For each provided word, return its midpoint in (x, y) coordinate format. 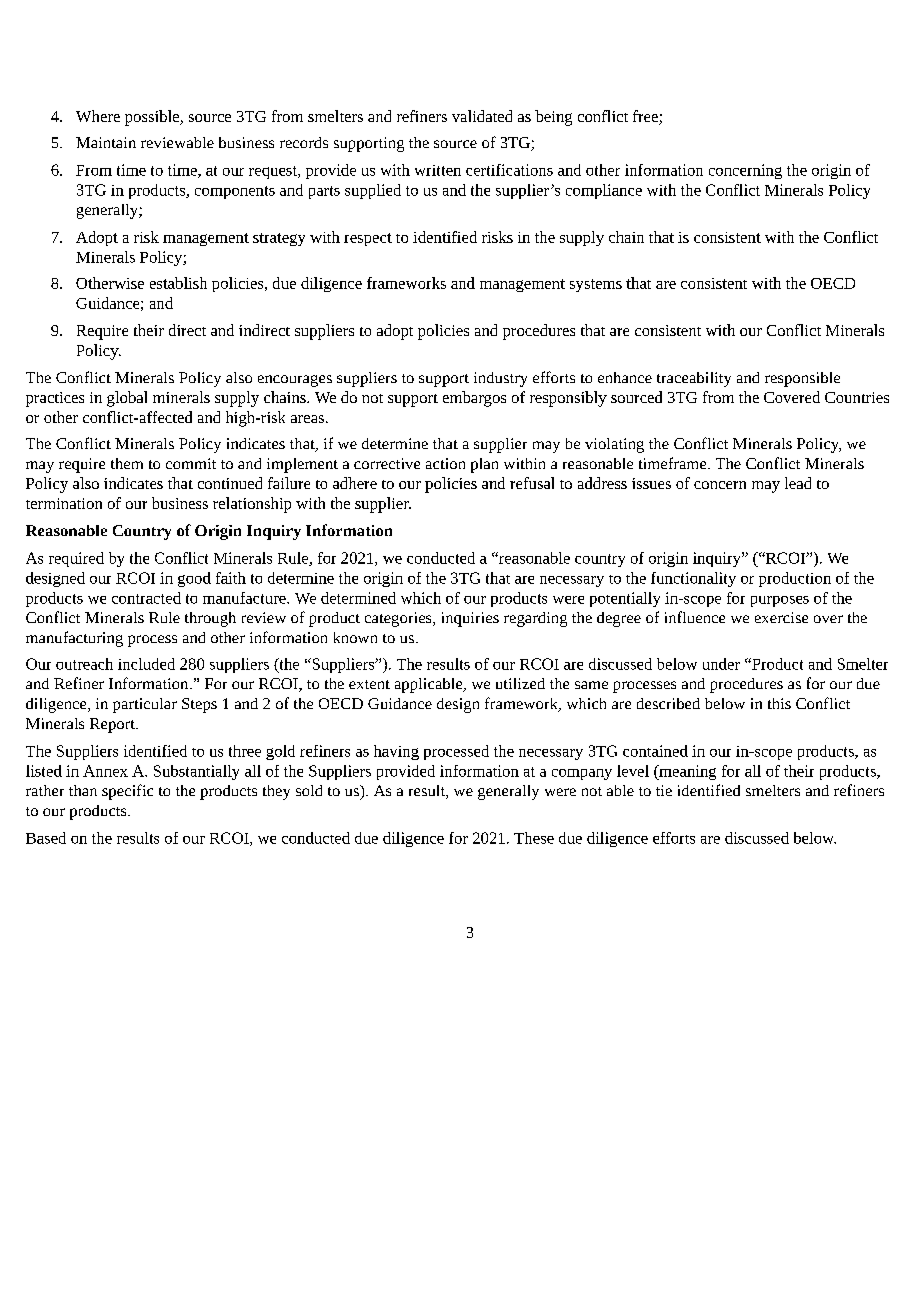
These (534, 838)
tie (664, 790)
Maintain (106, 142)
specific (127, 792)
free (646, 117)
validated (482, 116)
